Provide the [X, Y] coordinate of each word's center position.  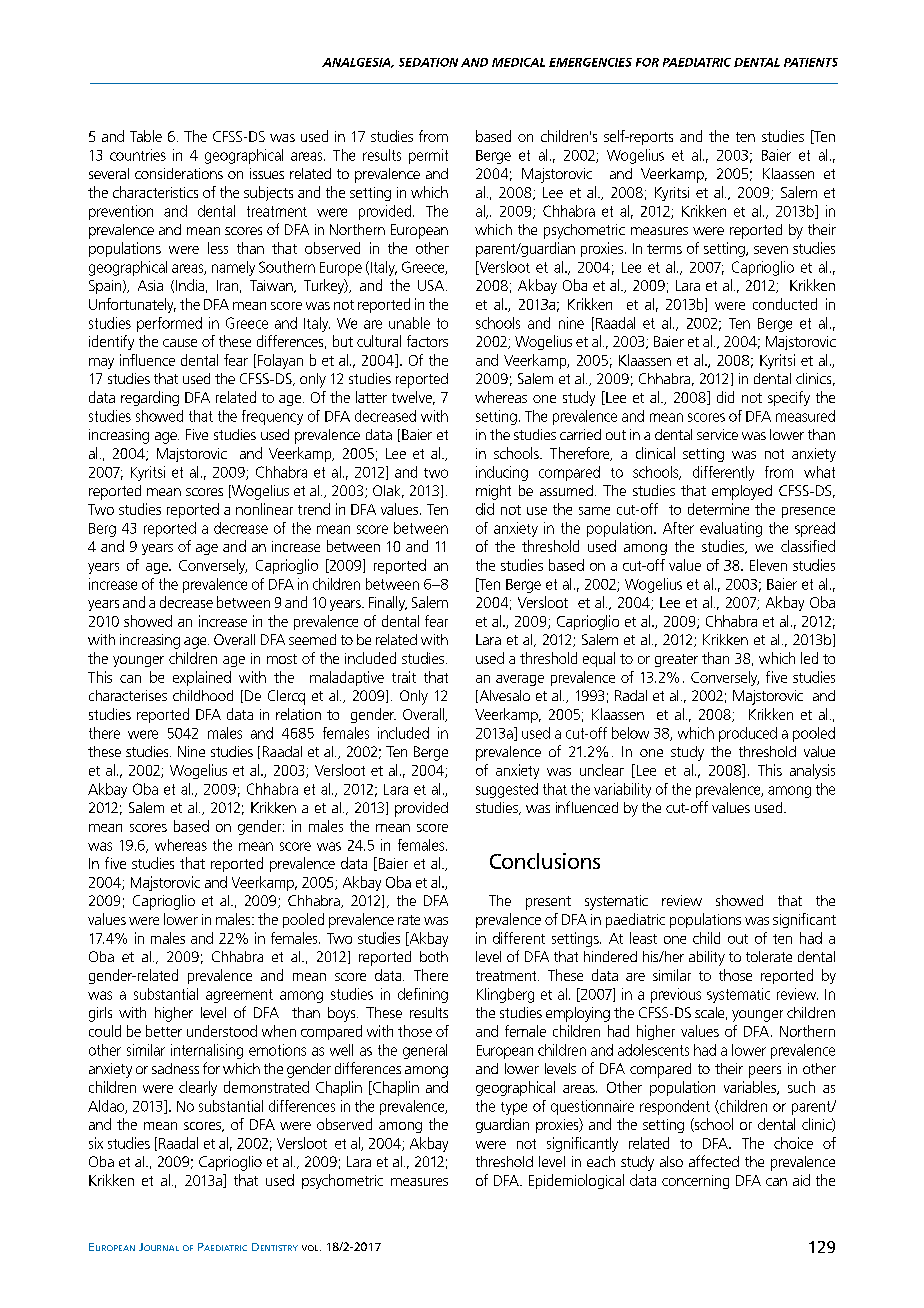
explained [202, 678]
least [643, 938]
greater [676, 660]
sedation [428, 62]
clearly [198, 1088]
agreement [239, 996]
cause [180, 343]
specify [789, 398]
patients [811, 62]
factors [427, 341]
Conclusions [545, 861]
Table [146, 136]
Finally [388, 603]
